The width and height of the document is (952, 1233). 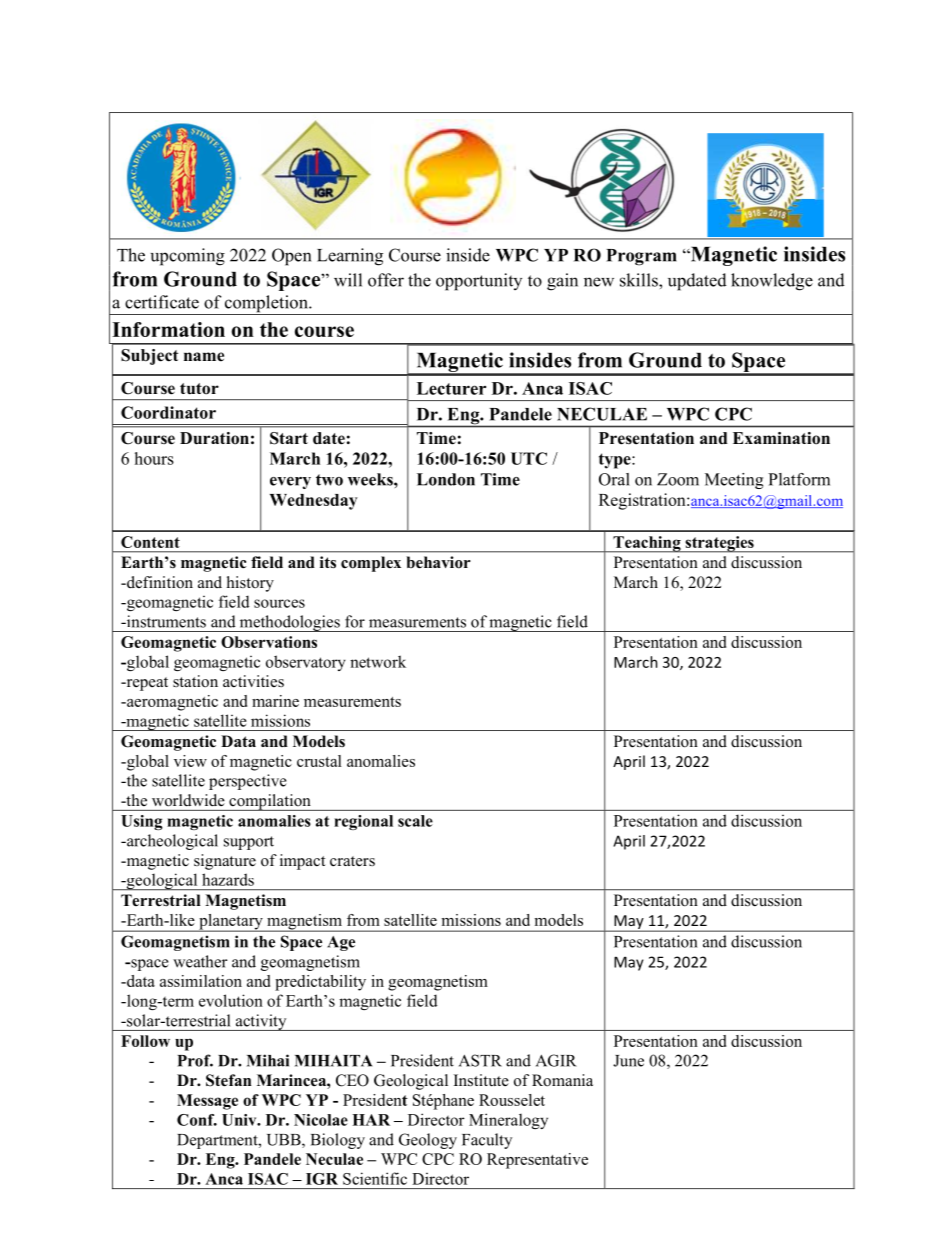 I want to click on predictability, so click(x=320, y=983).
